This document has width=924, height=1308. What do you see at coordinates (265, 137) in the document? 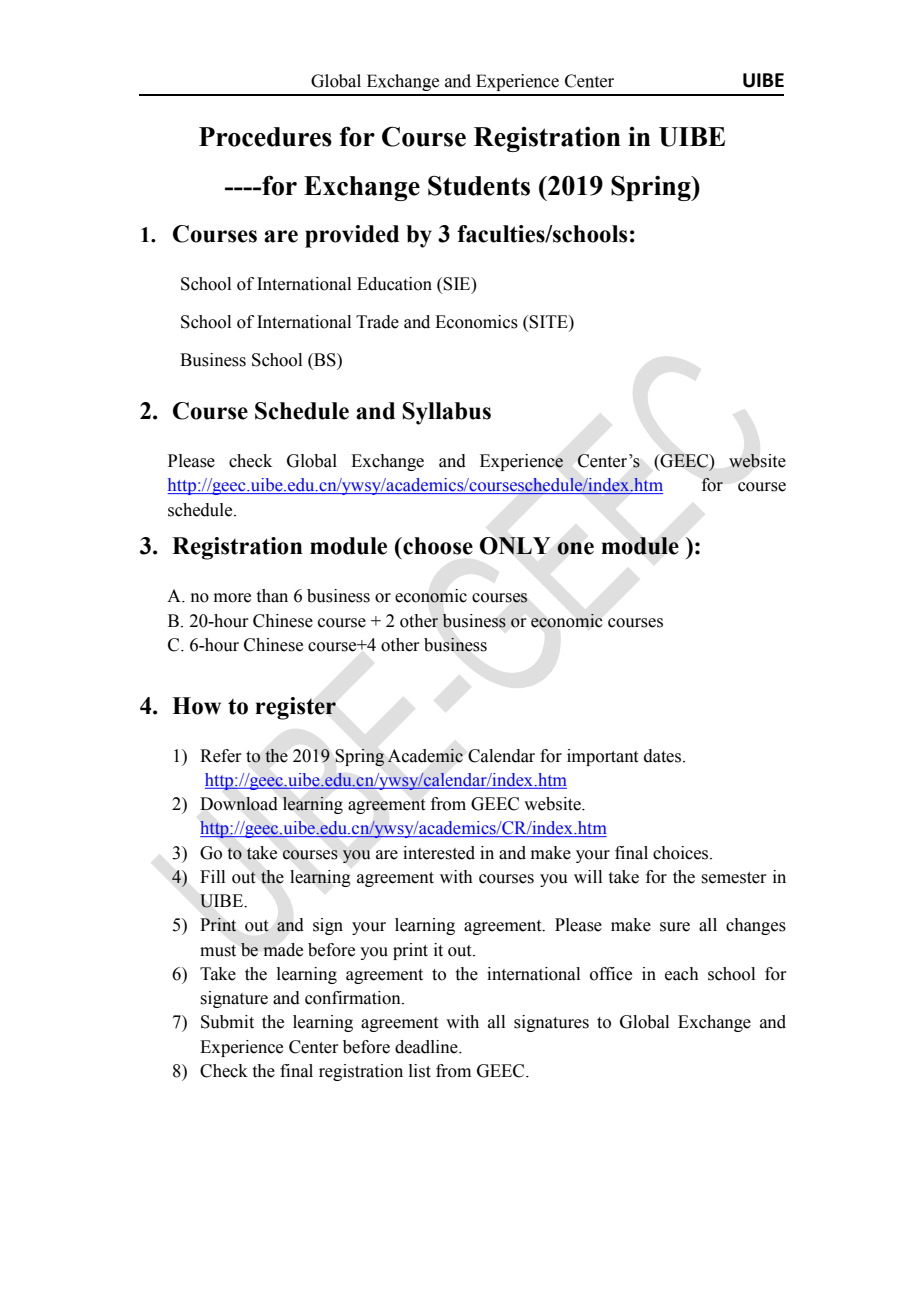
I see `Procedures` at bounding box center [265, 137].
